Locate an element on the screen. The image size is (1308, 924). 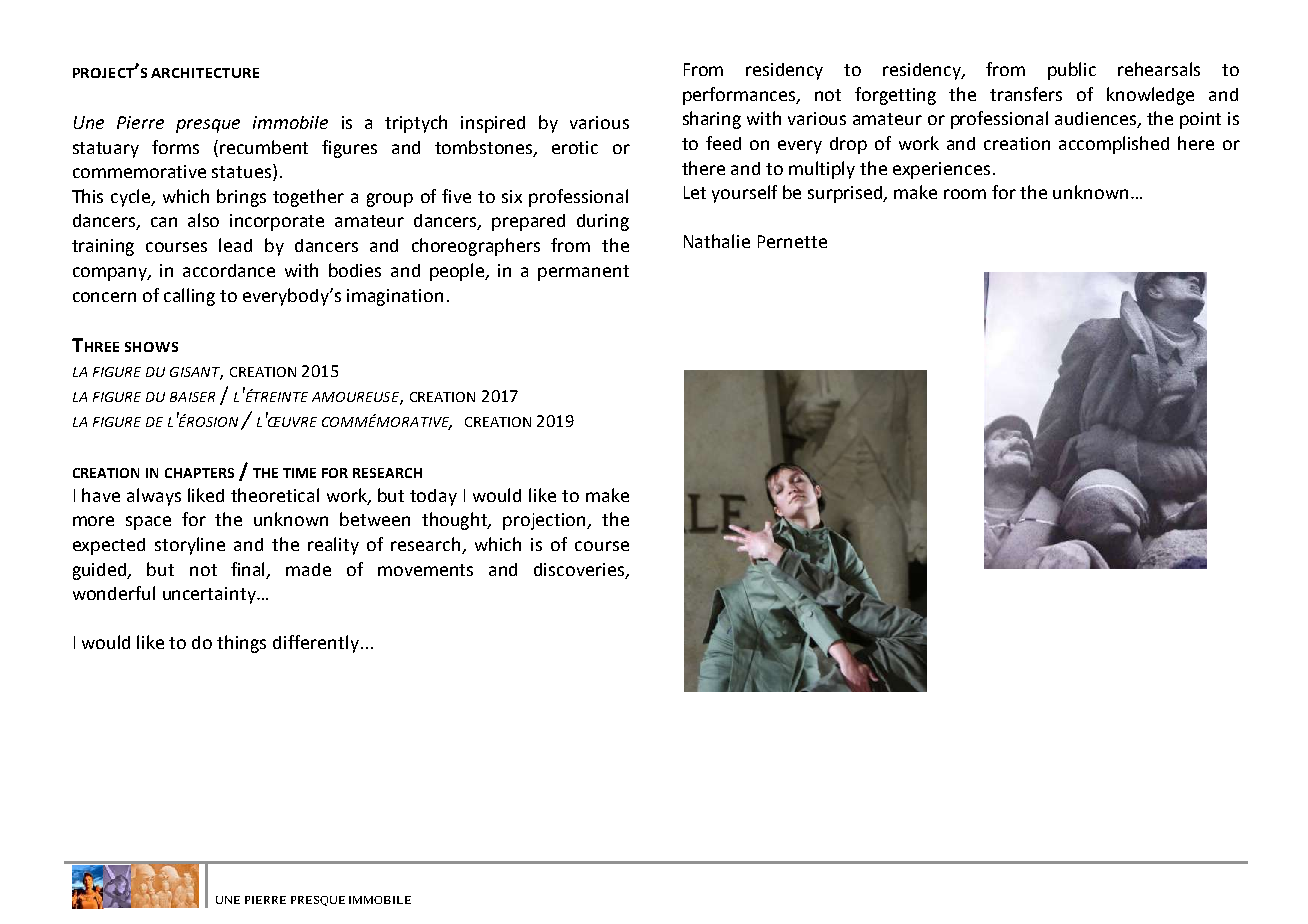
things is located at coordinates (241, 644).
